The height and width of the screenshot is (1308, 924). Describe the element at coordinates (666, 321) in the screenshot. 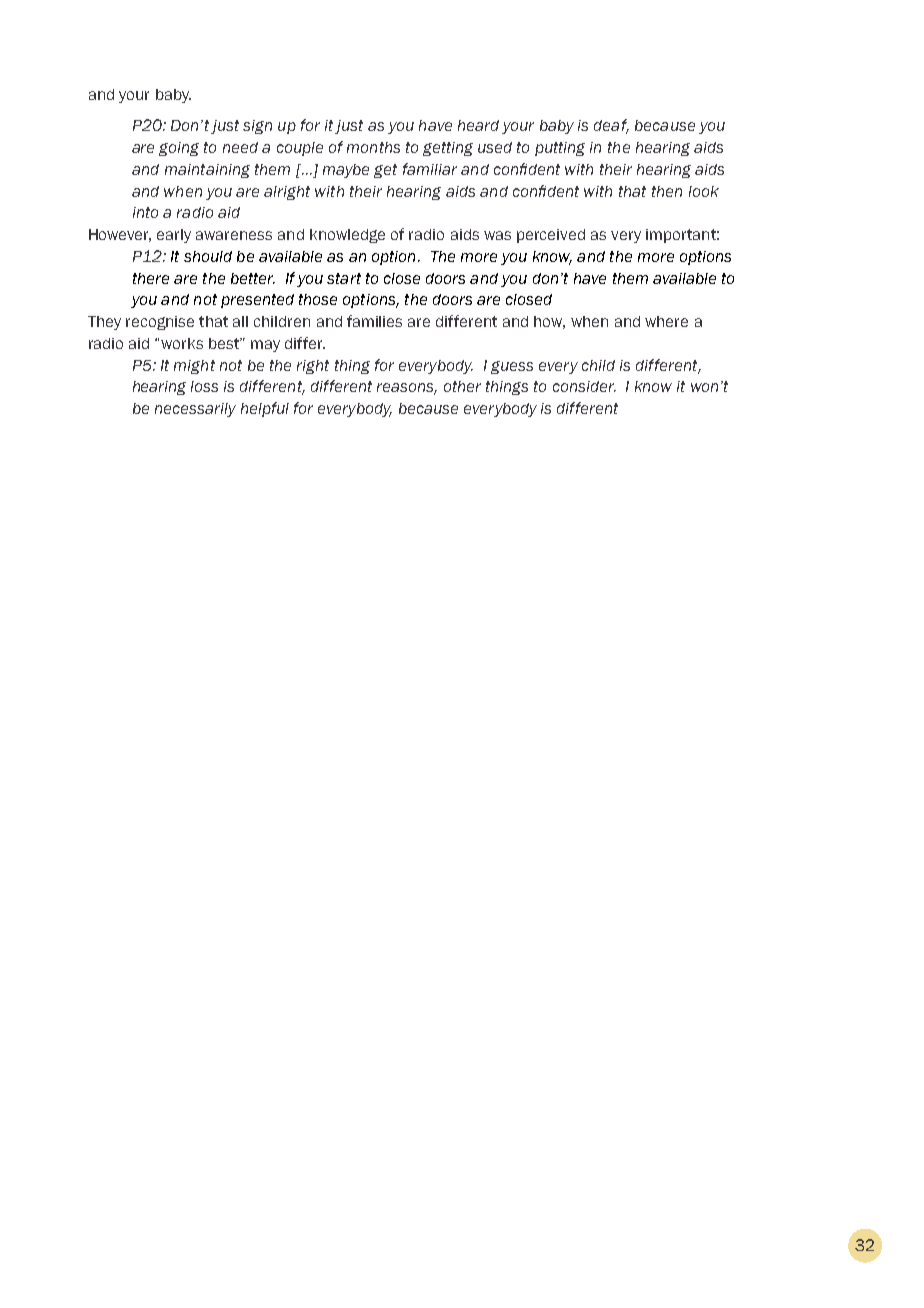

I see `where` at that location.
